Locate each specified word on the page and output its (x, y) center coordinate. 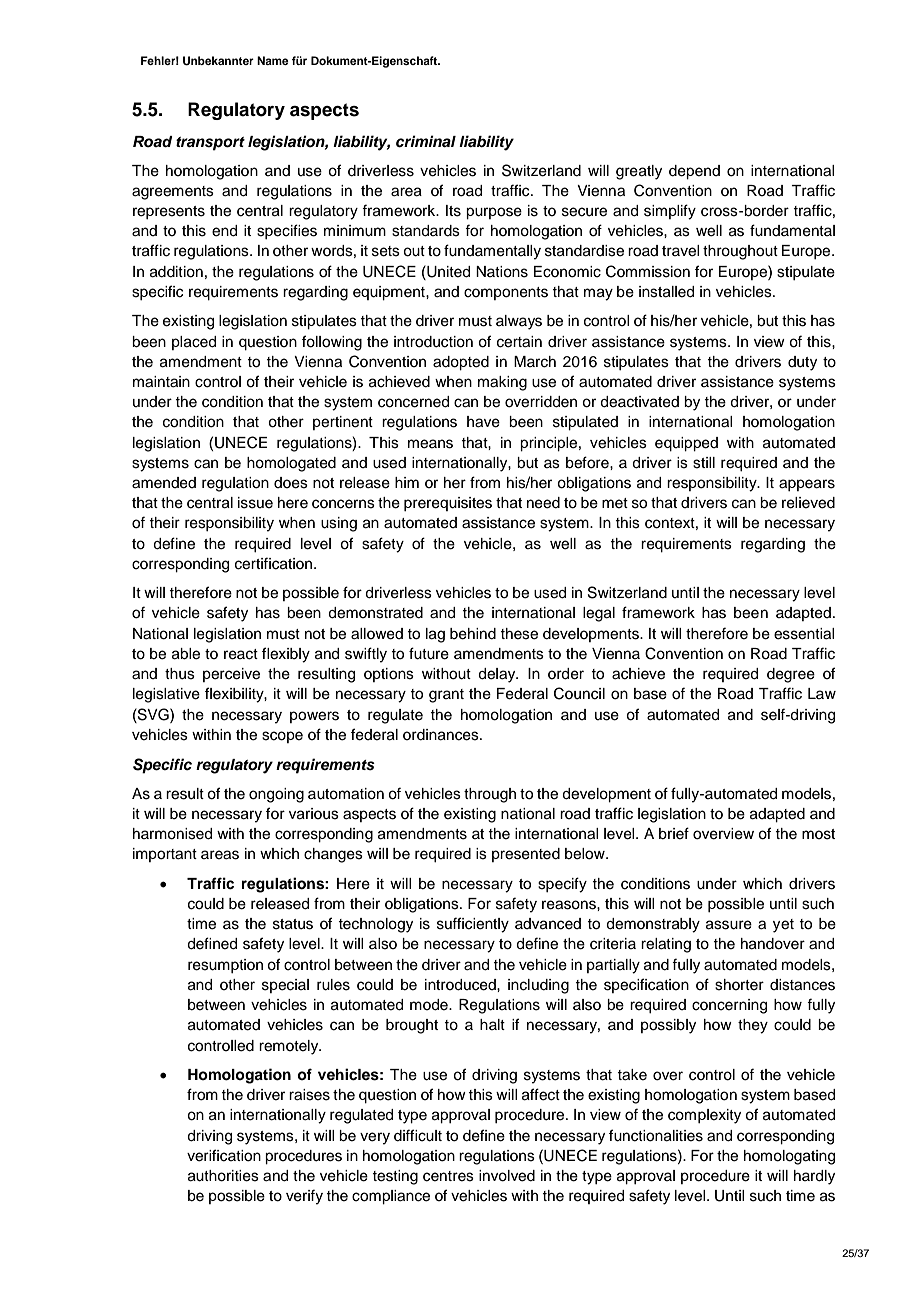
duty (802, 363)
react (241, 654)
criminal (426, 141)
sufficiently (473, 925)
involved (507, 1176)
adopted (461, 363)
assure (729, 925)
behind (473, 634)
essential (804, 634)
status (293, 924)
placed (194, 343)
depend (694, 172)
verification (224, 1155)
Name (273, 60)
